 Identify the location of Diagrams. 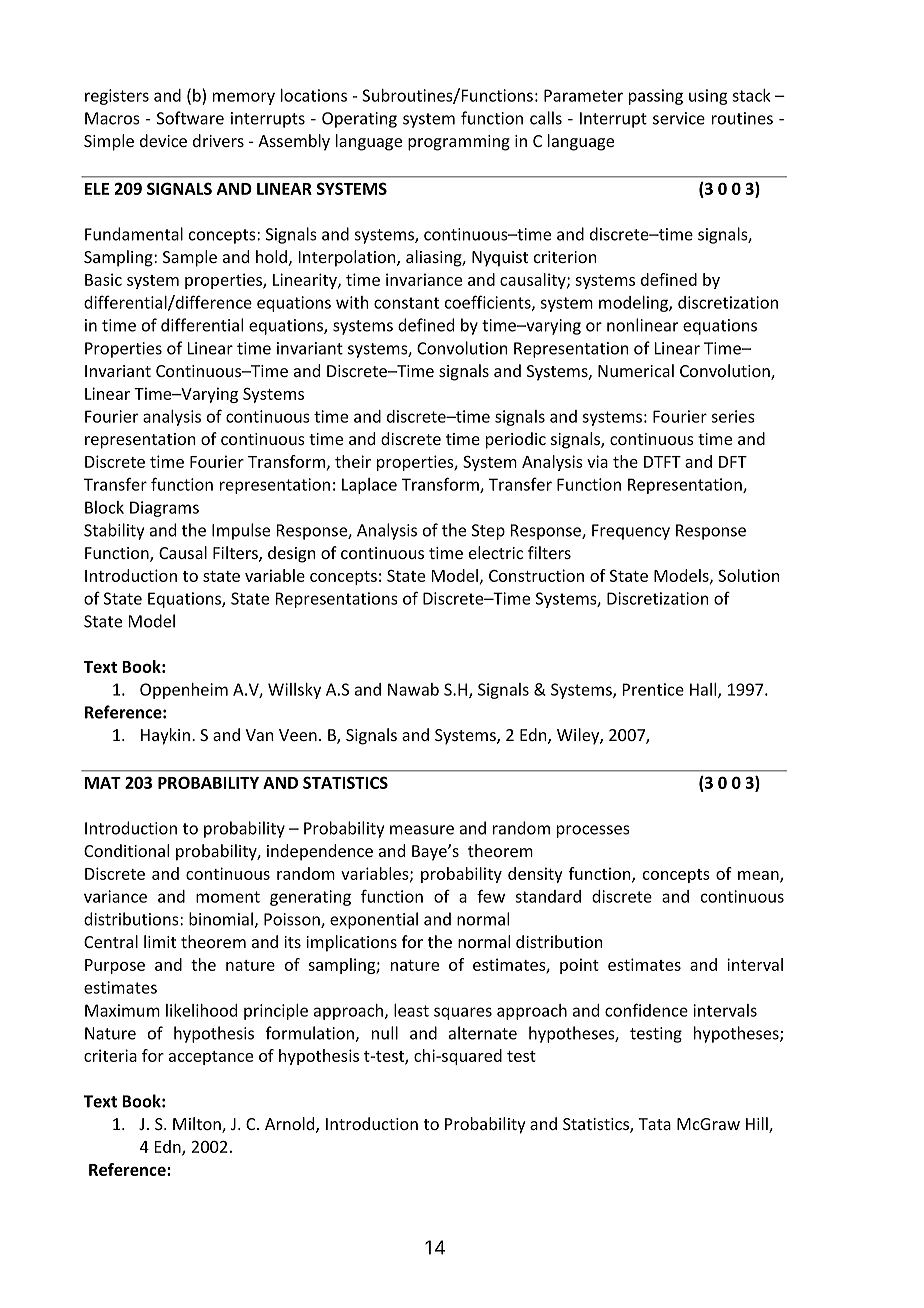
(164, 509).
